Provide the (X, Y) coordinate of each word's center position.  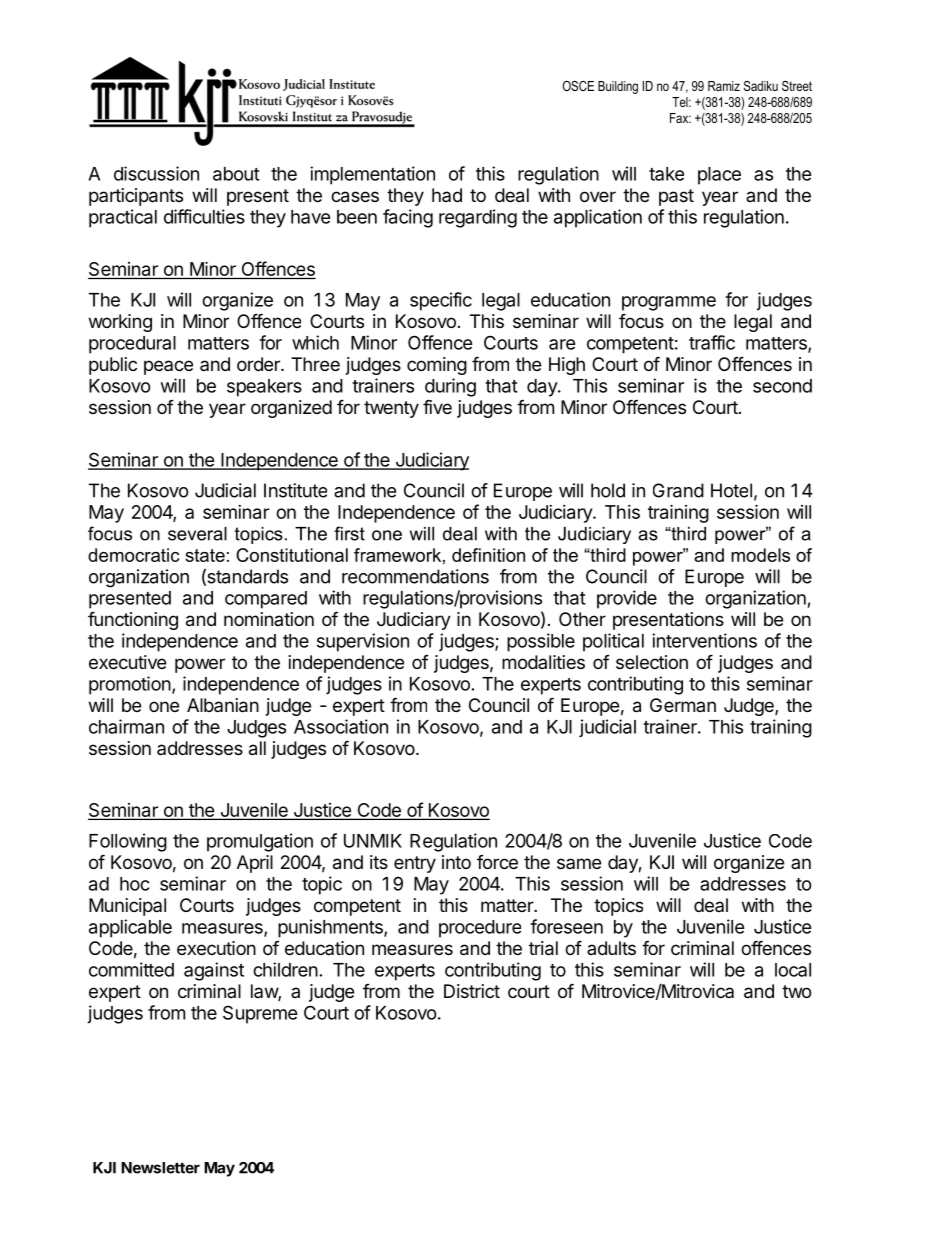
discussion (156, 173)
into (456, 862)
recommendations (415, 576)
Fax (680, 118)
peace (168, 367)
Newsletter (160, 1168)
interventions (704, 640)
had (447, 195)
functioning (133, 620)
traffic (712, 342)
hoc (135, 884)
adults (611, 948)
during (450, 387)
